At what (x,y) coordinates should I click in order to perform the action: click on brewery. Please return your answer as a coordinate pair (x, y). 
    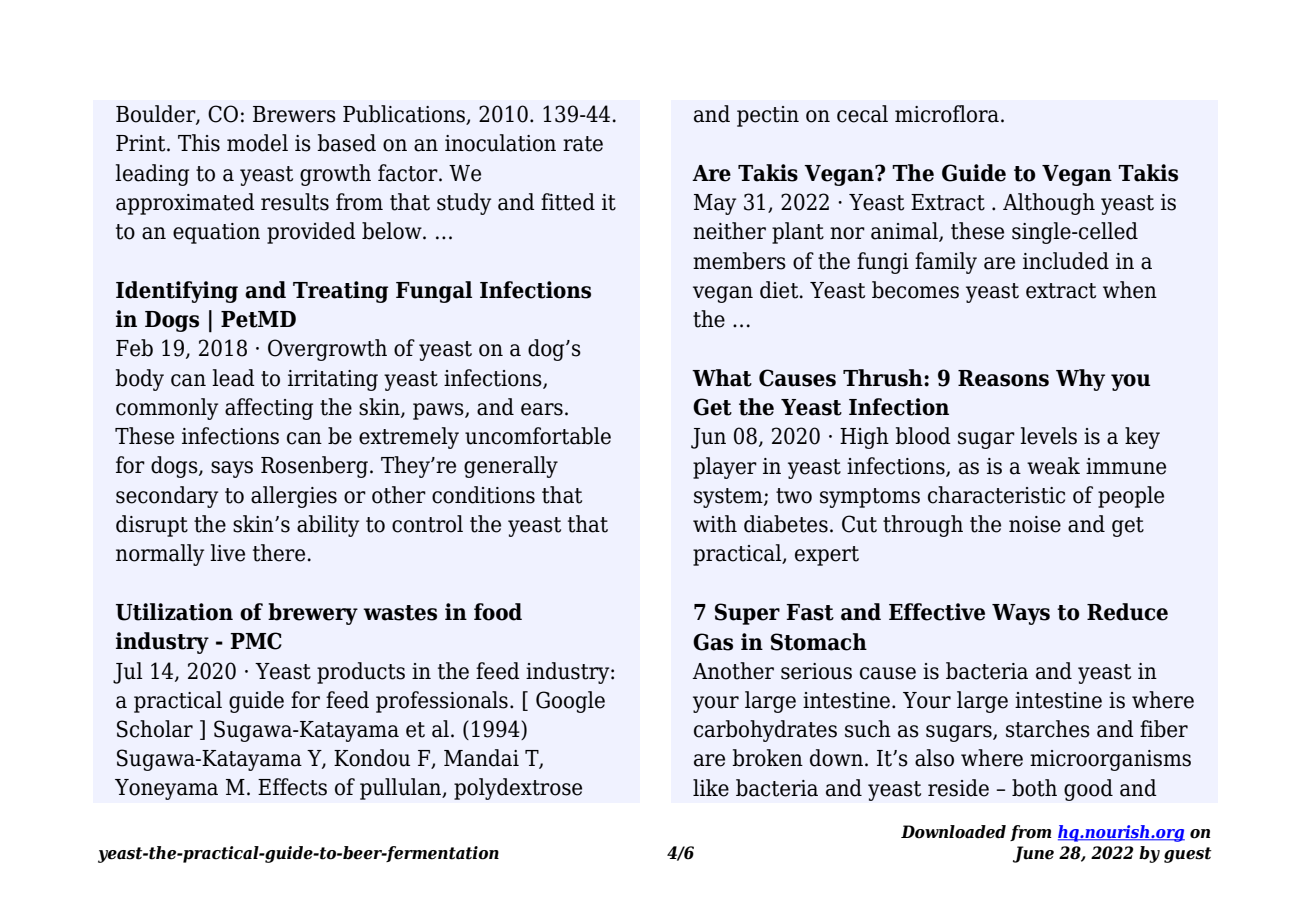
    Looking at the image, I should click on (313, 614).
